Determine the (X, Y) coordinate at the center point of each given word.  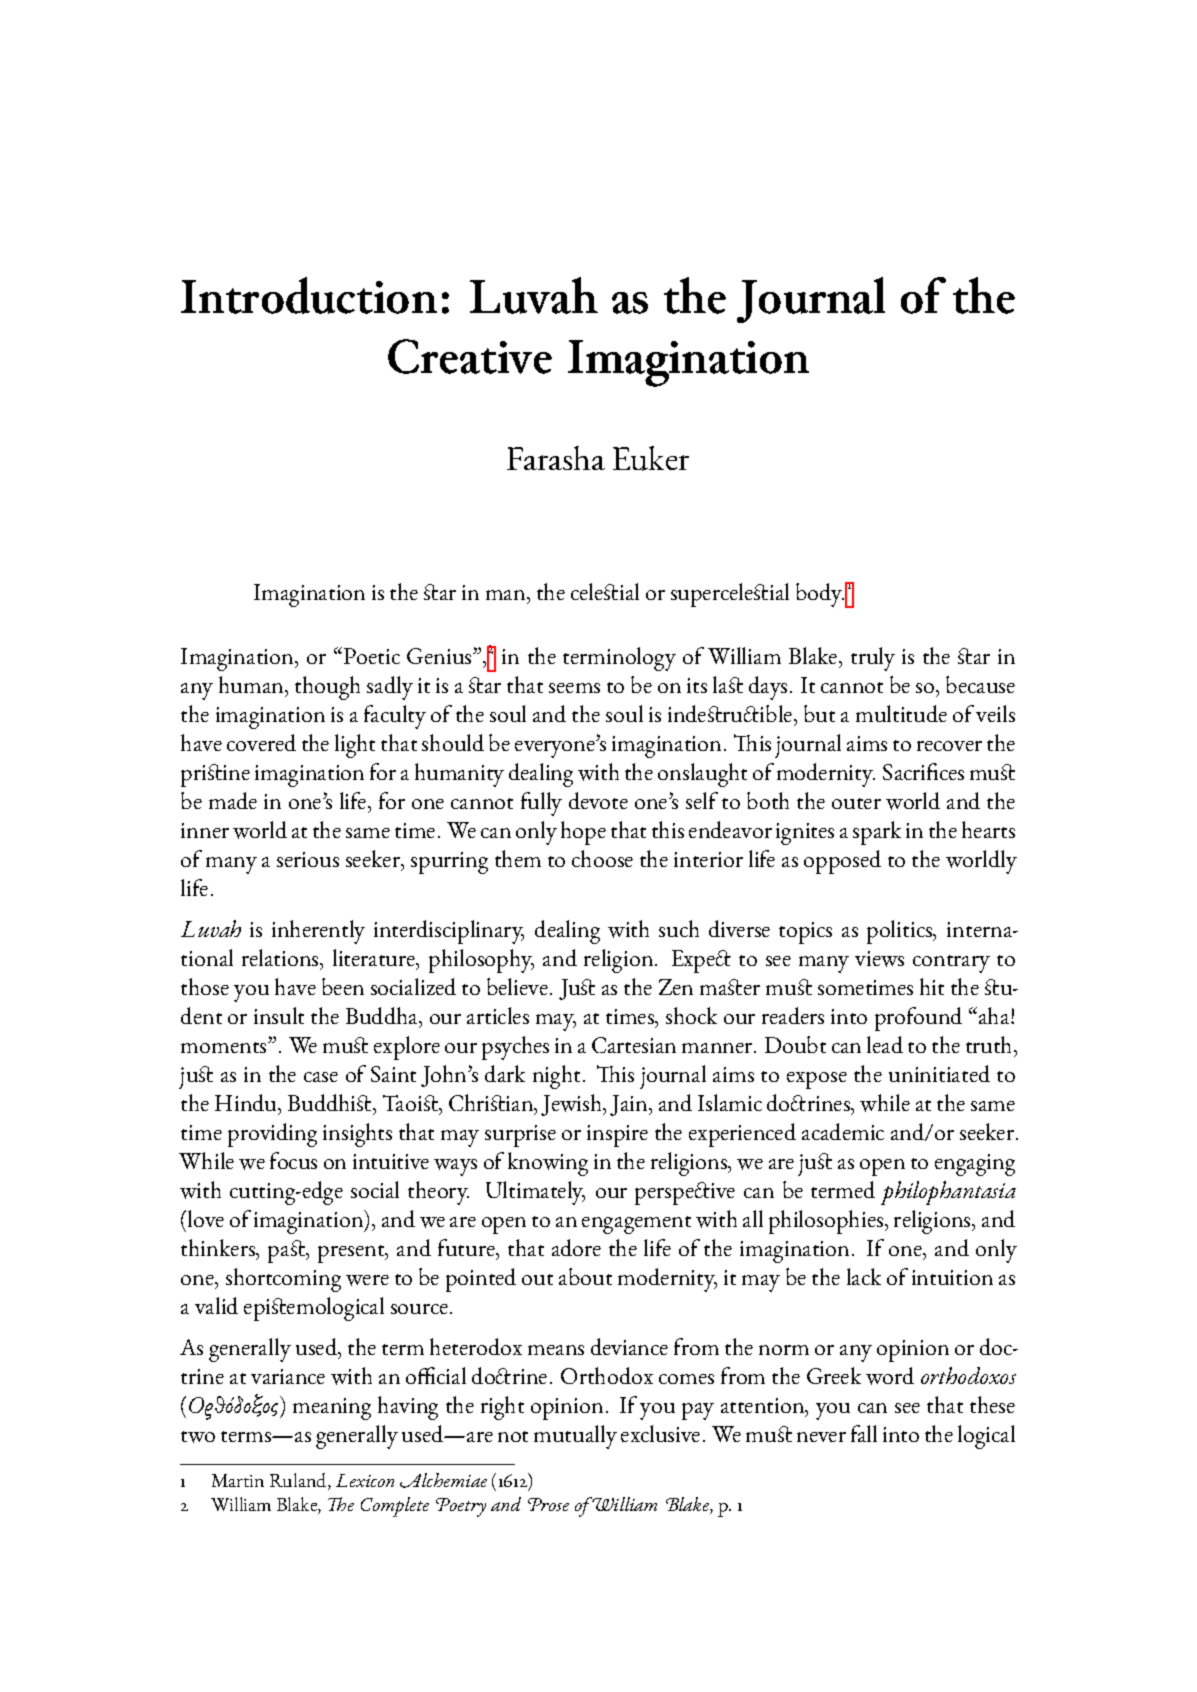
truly (873, 659)
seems (574, 688)
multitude (901, 713)
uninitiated (939, 1073)
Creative (470, 356)
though (327, 688)
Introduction (309, 295)
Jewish (573, 1105)
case (321, 1077)
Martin (238, 1480)
